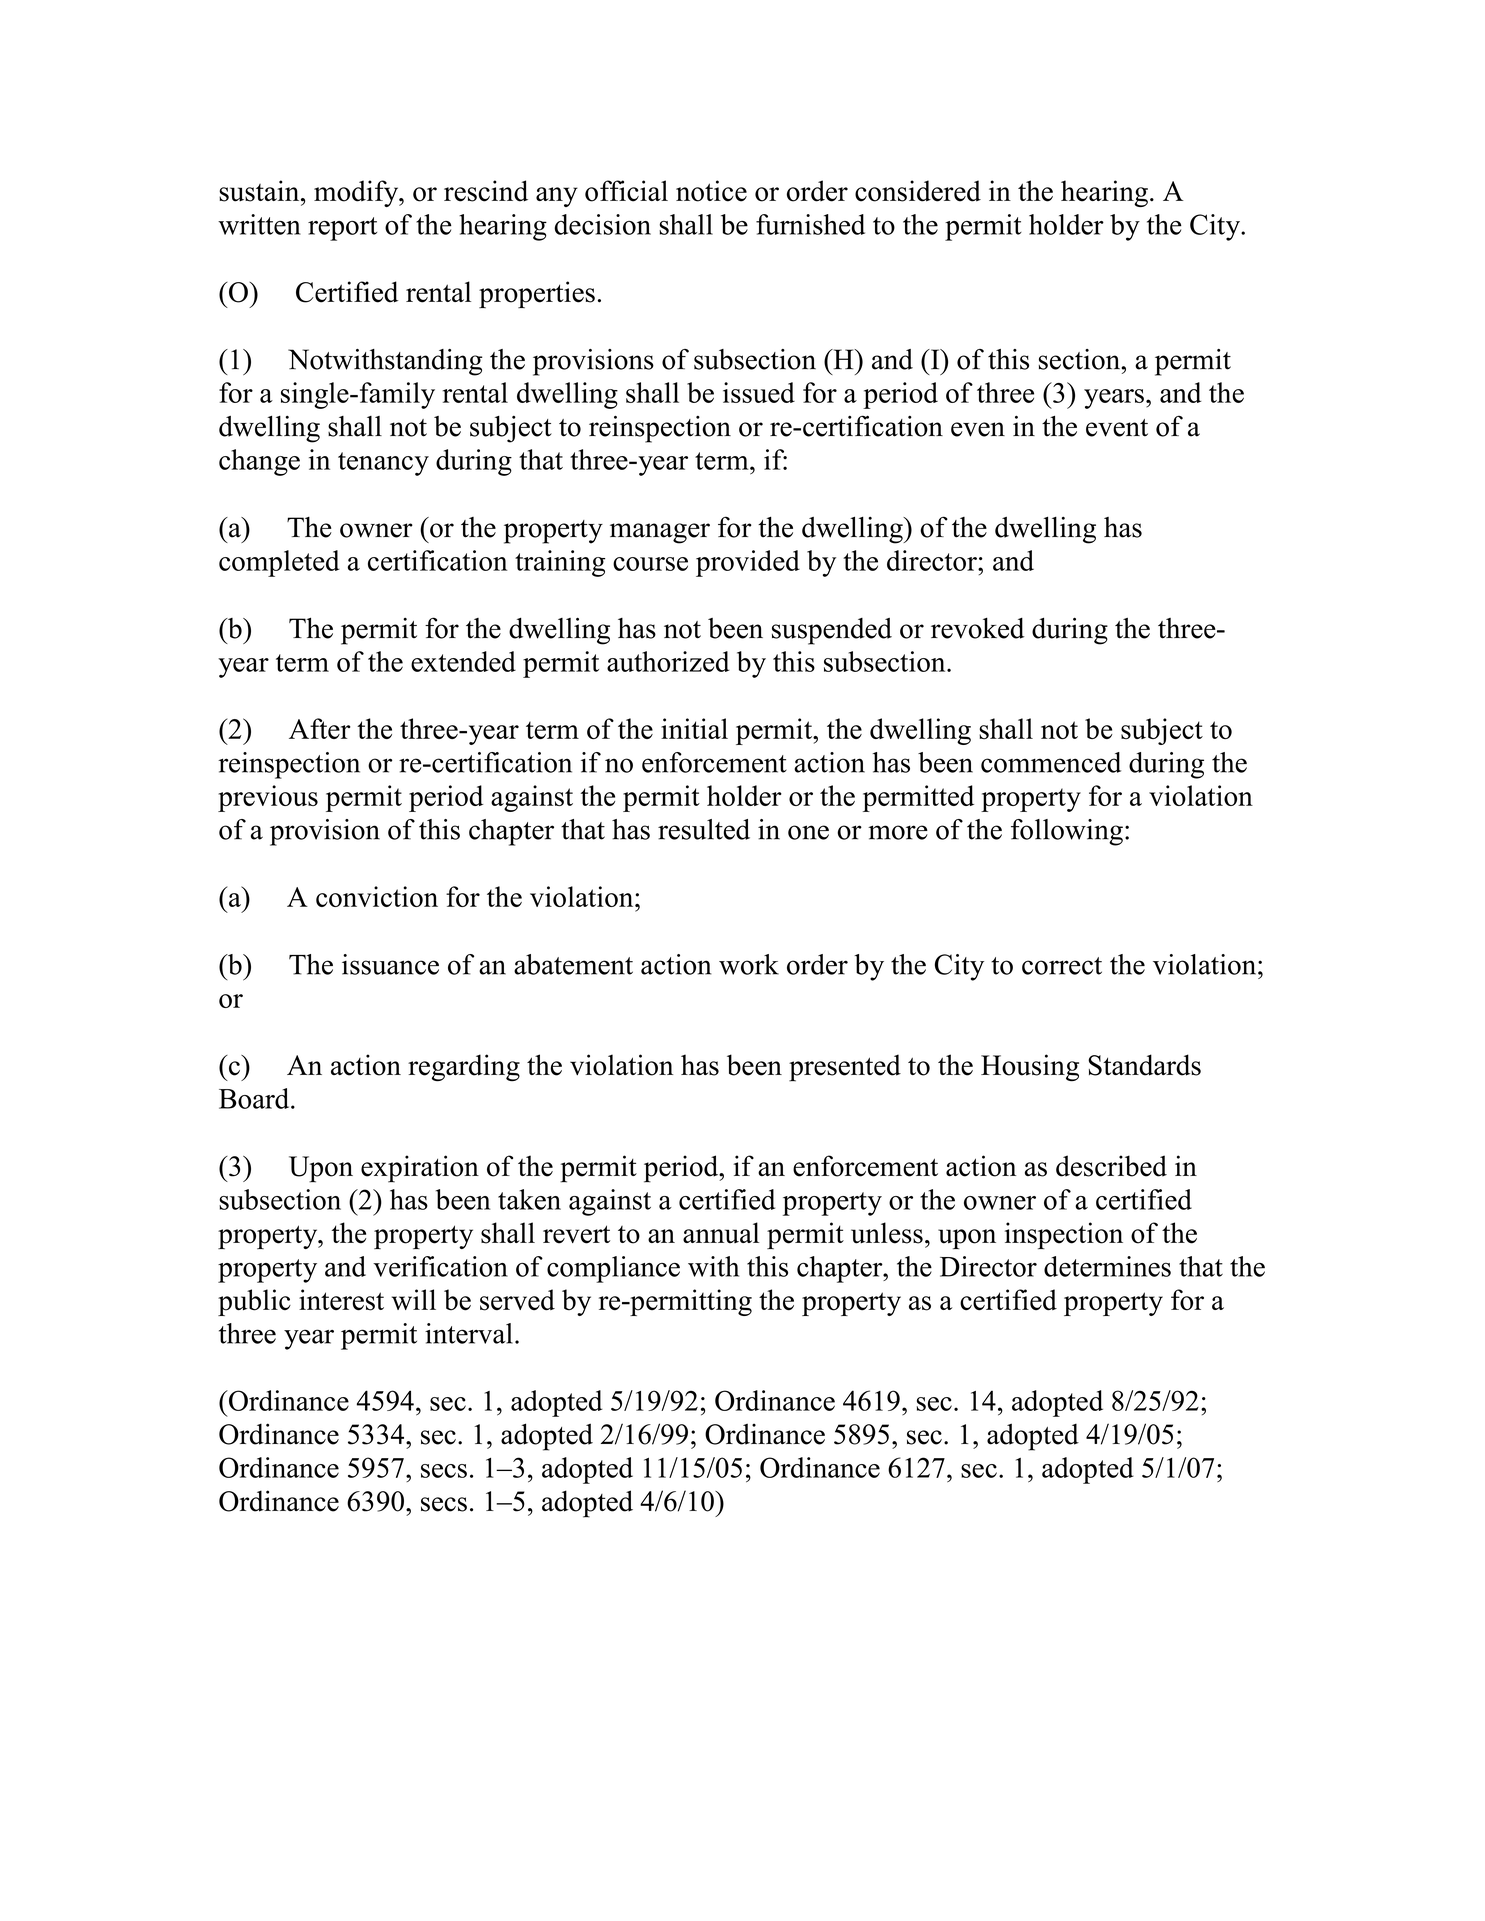  What do you see at coordinates (342, 229) in the screenshot?
I see `report` at bounding box center [342, 229].
